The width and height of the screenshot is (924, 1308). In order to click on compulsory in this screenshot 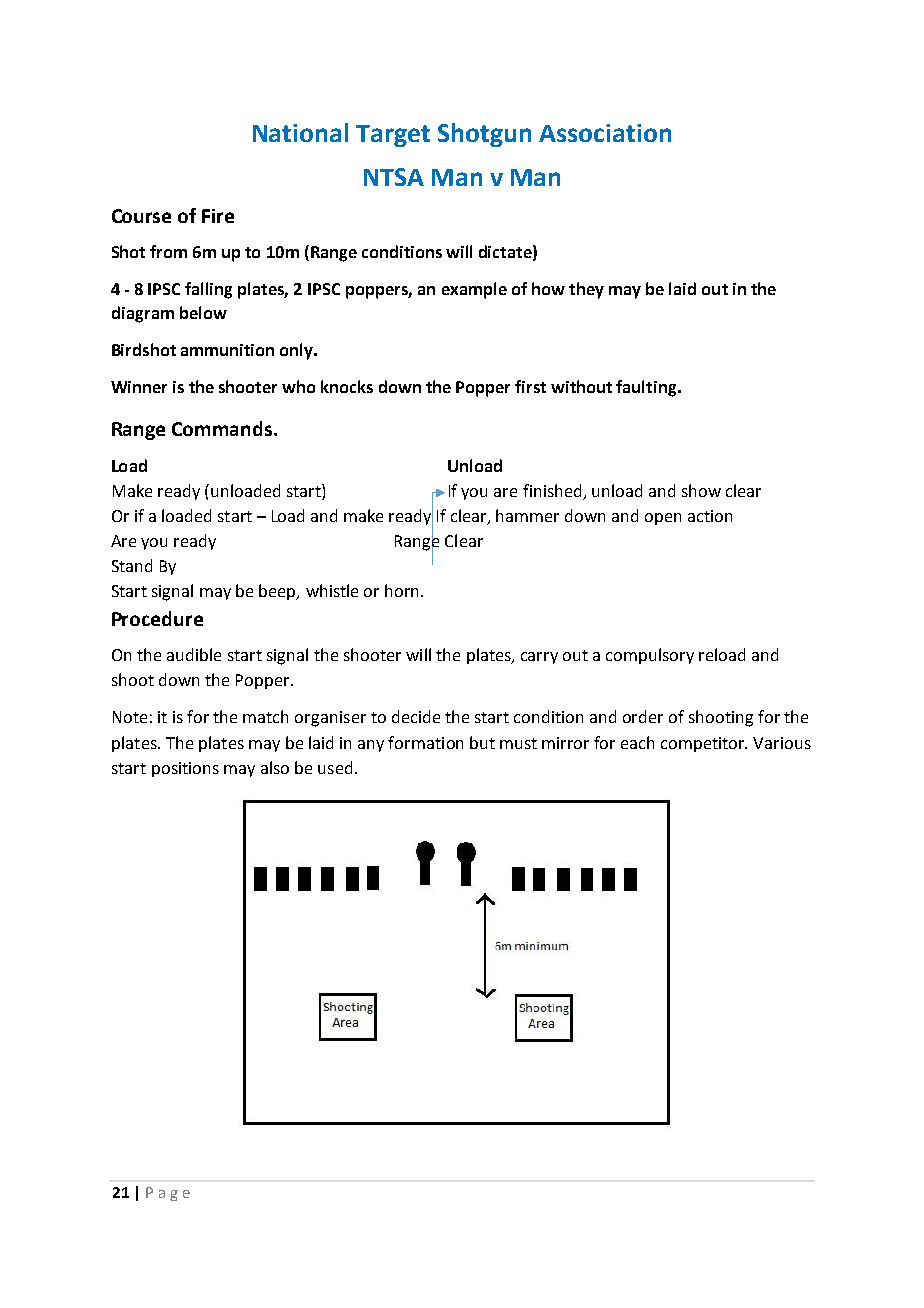, I will do `click(650, 656)`.
